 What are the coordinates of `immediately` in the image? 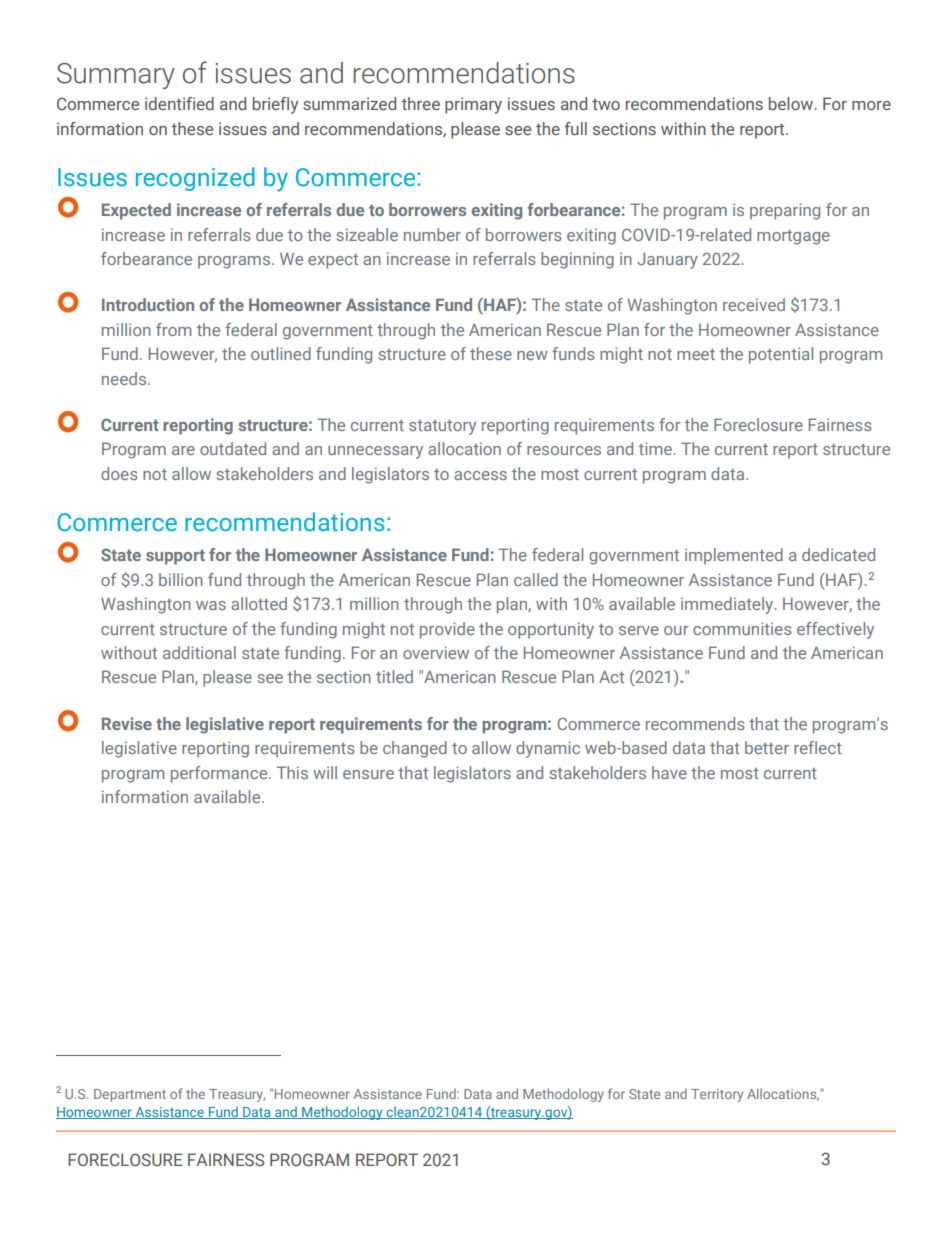 It's located at (728, 605).
